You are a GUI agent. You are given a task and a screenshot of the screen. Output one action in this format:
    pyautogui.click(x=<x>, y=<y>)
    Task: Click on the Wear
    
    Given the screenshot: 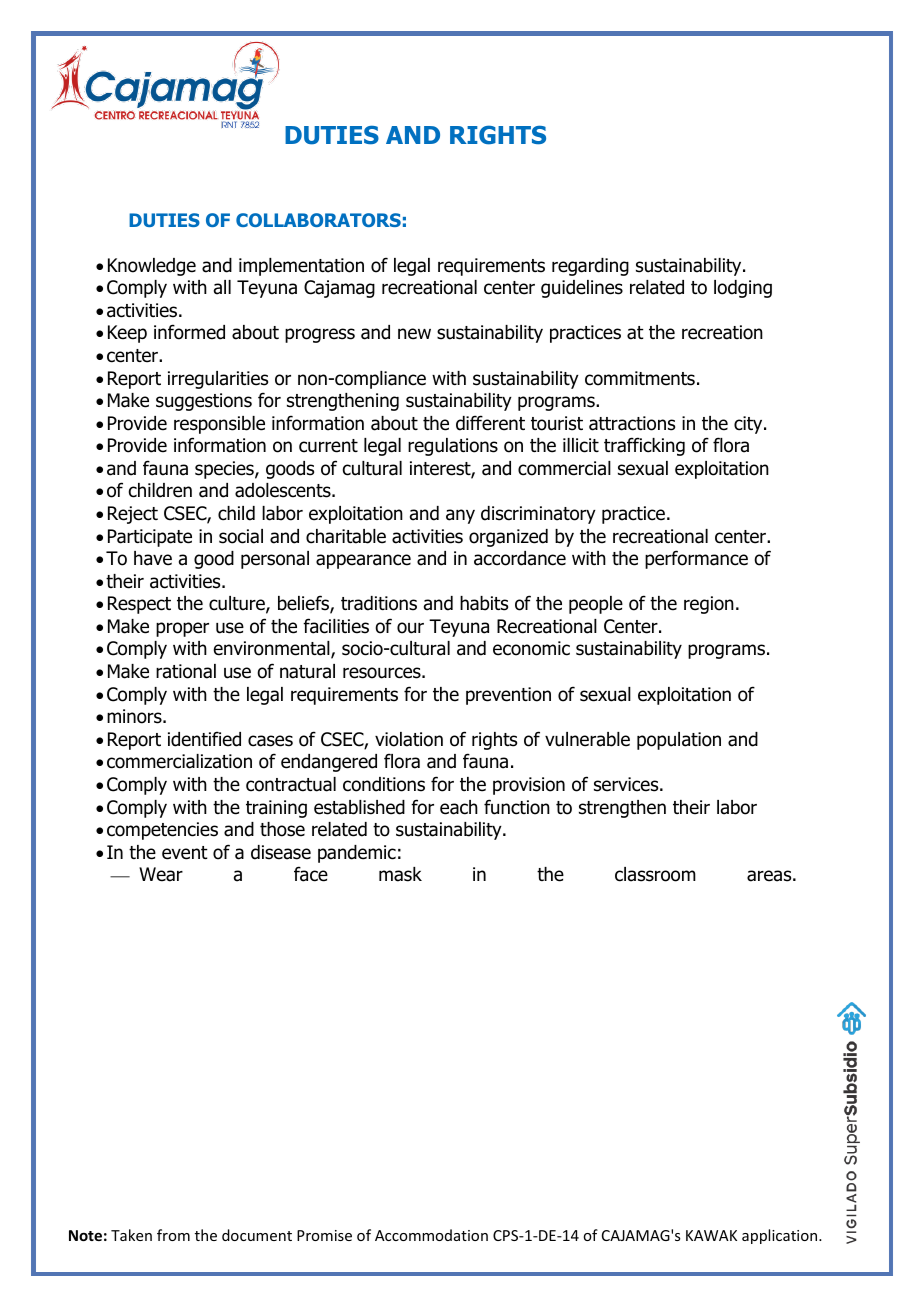 What is the action you would take?
    pyautogui.click(x=161, y=874)
